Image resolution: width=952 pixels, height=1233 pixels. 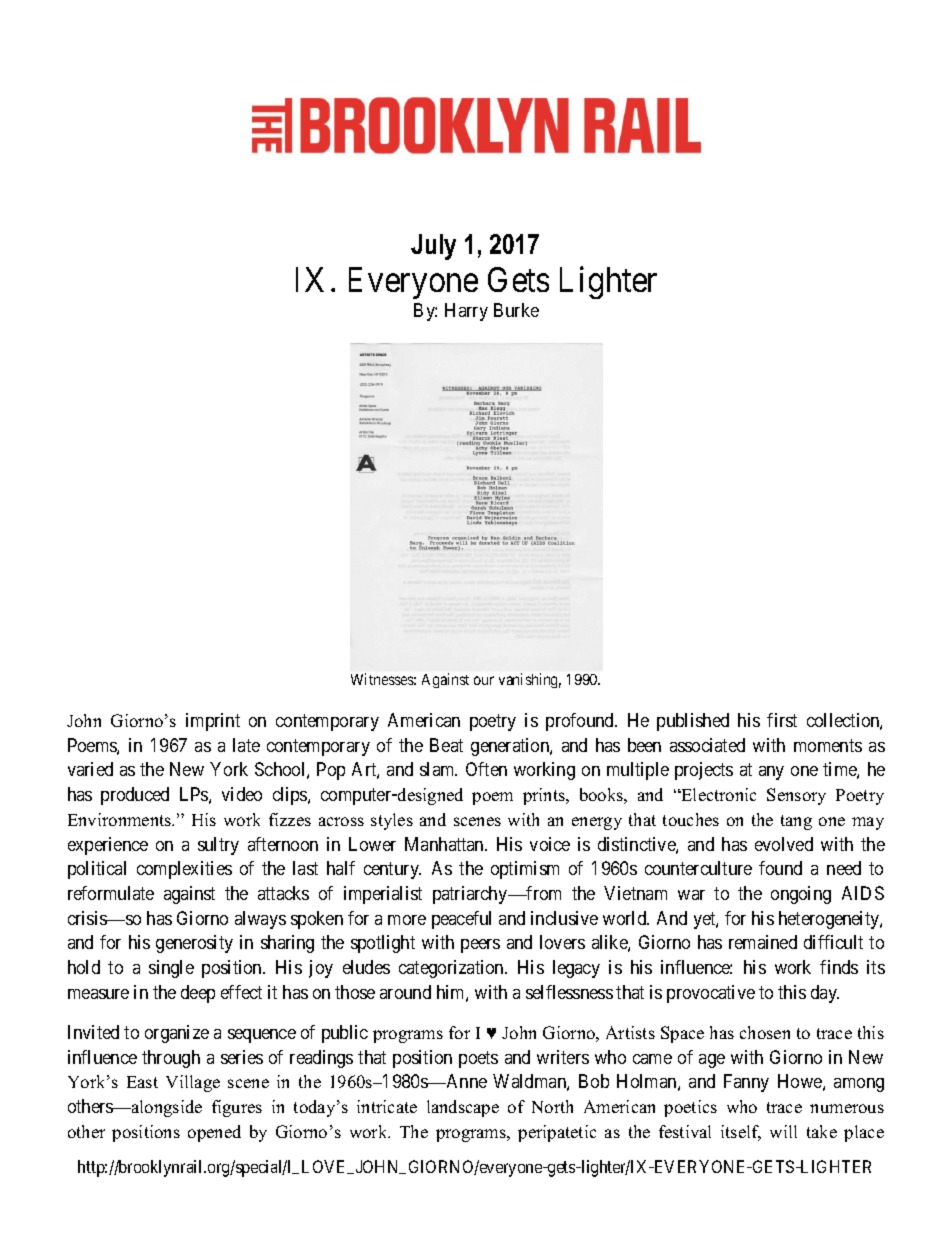 I want to click on our, so click(x=484, y=680).
